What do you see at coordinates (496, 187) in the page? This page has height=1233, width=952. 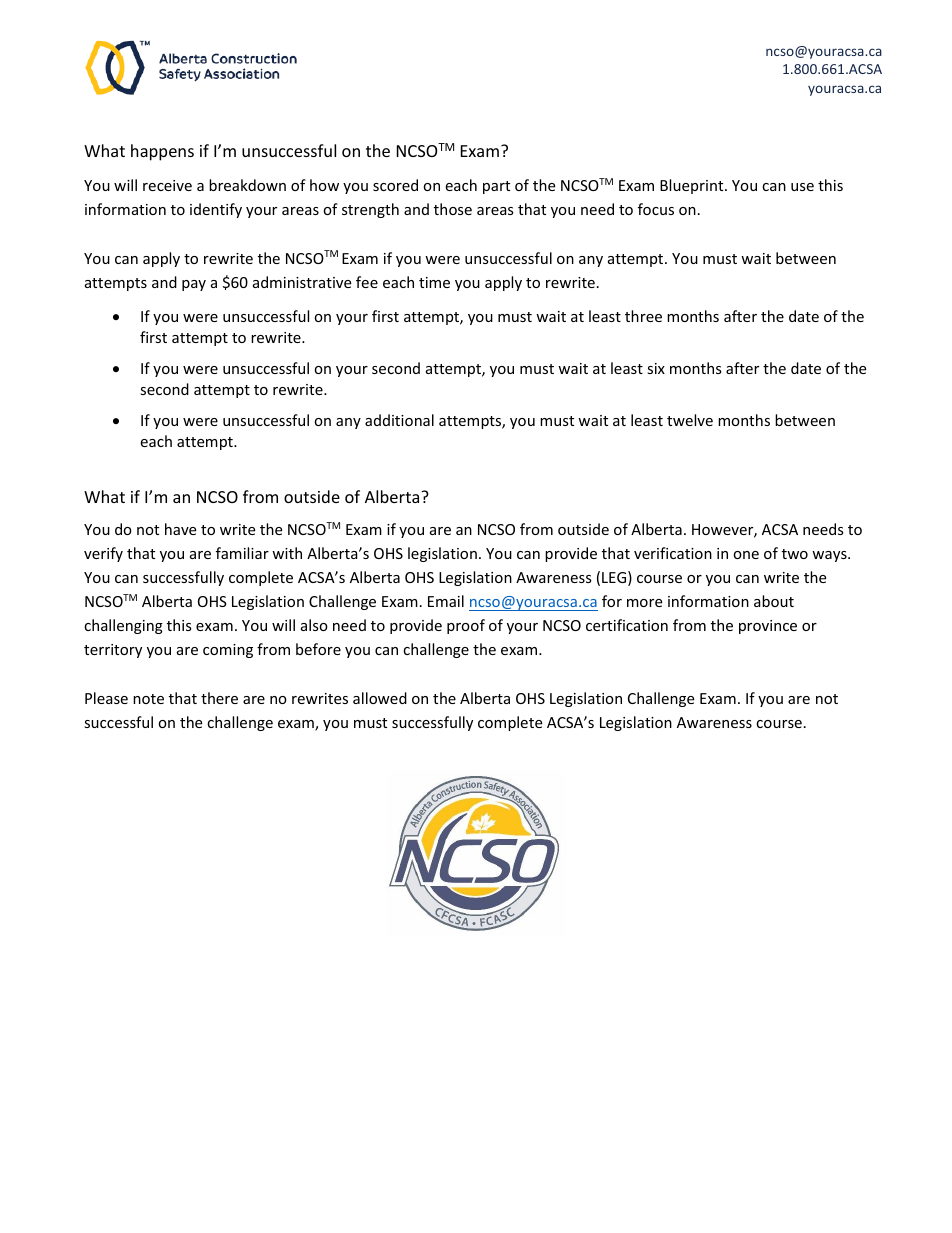 I see `part` at bounding box center [496, 187].
